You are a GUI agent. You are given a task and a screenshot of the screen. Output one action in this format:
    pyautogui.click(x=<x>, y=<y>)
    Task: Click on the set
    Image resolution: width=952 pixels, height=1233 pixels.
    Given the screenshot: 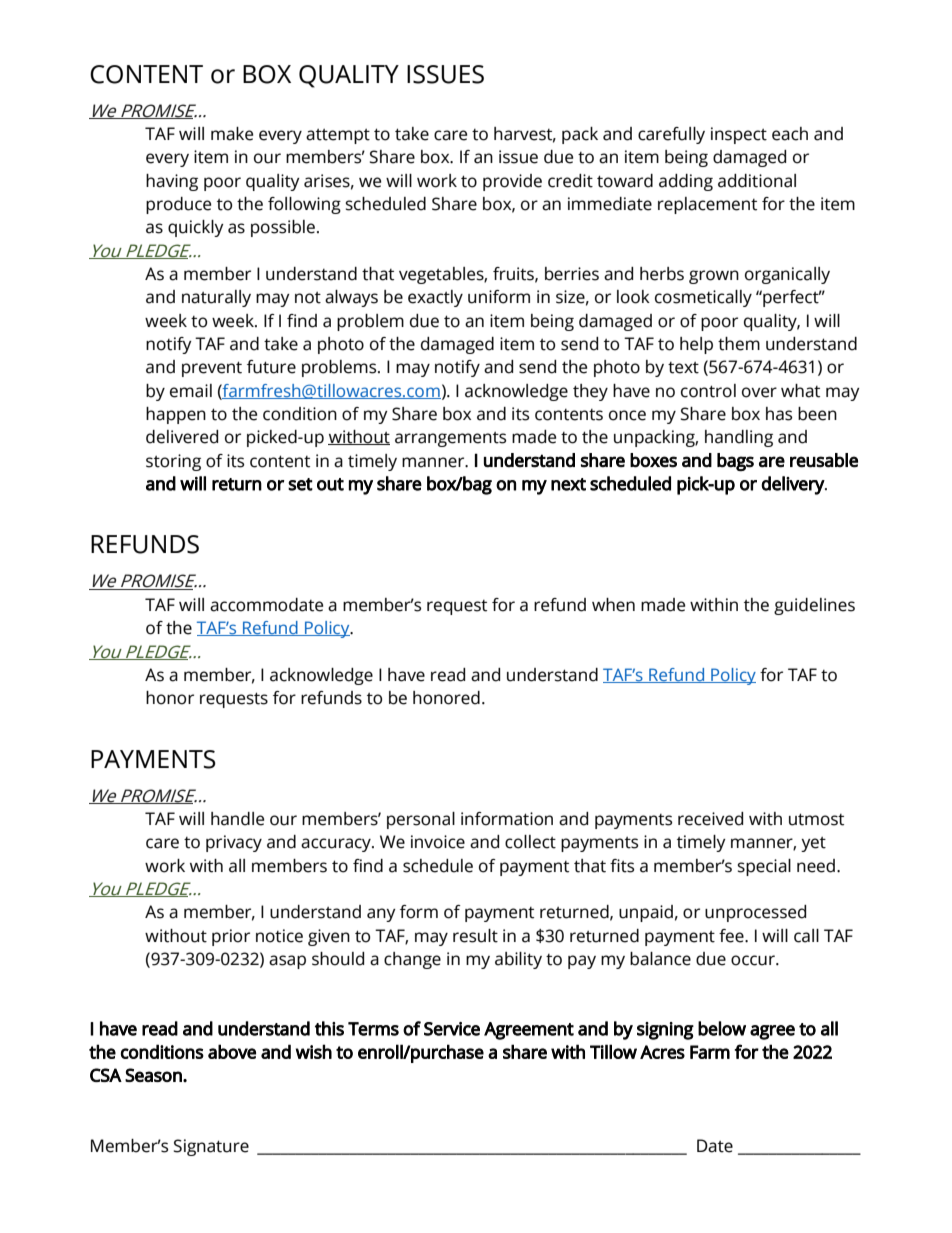 What is the action you would take?
    pyautogui.click(x=300, y=484)
